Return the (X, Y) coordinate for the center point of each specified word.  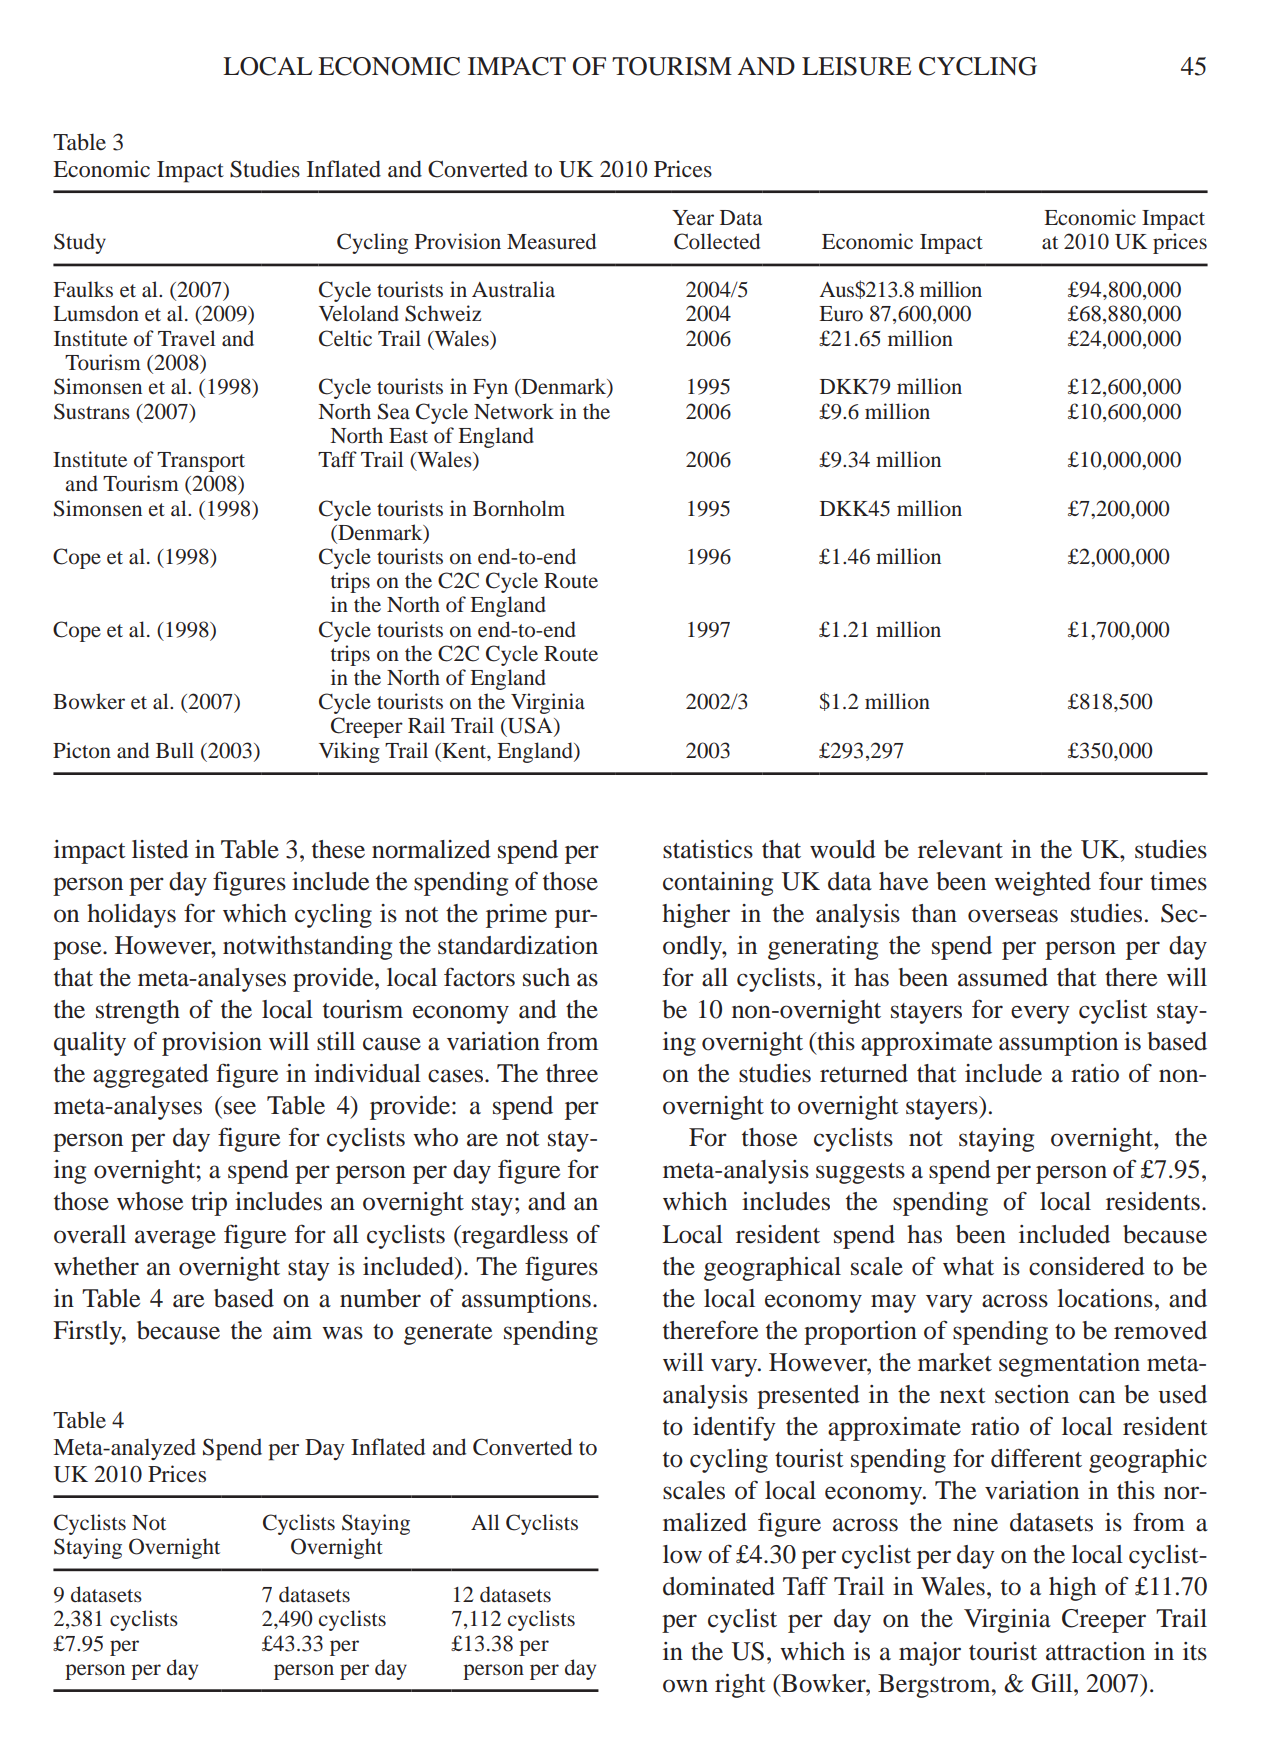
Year (693, 218)
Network (514, 411)
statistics (708, 849)
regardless (514, 1237)
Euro (841, 314)
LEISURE (856, 66)
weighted (1042, 884)
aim (292, 1330)
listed (160, 849)
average (175, 1239)
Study (80, 243)
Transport (201, 462)
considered (1087, 1266)
